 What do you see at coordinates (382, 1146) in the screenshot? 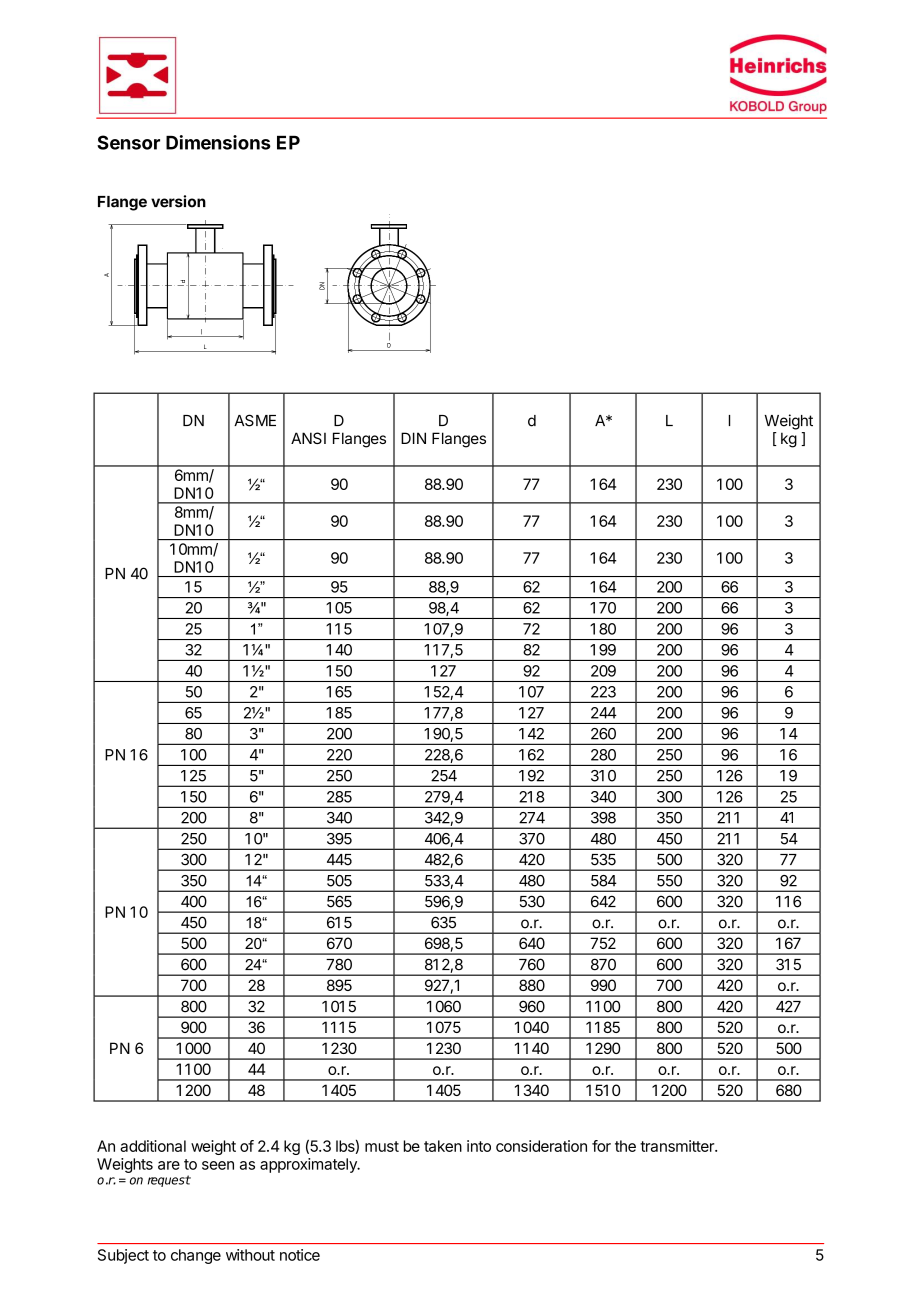
I see `must` at bounding box center [382, 1146].
